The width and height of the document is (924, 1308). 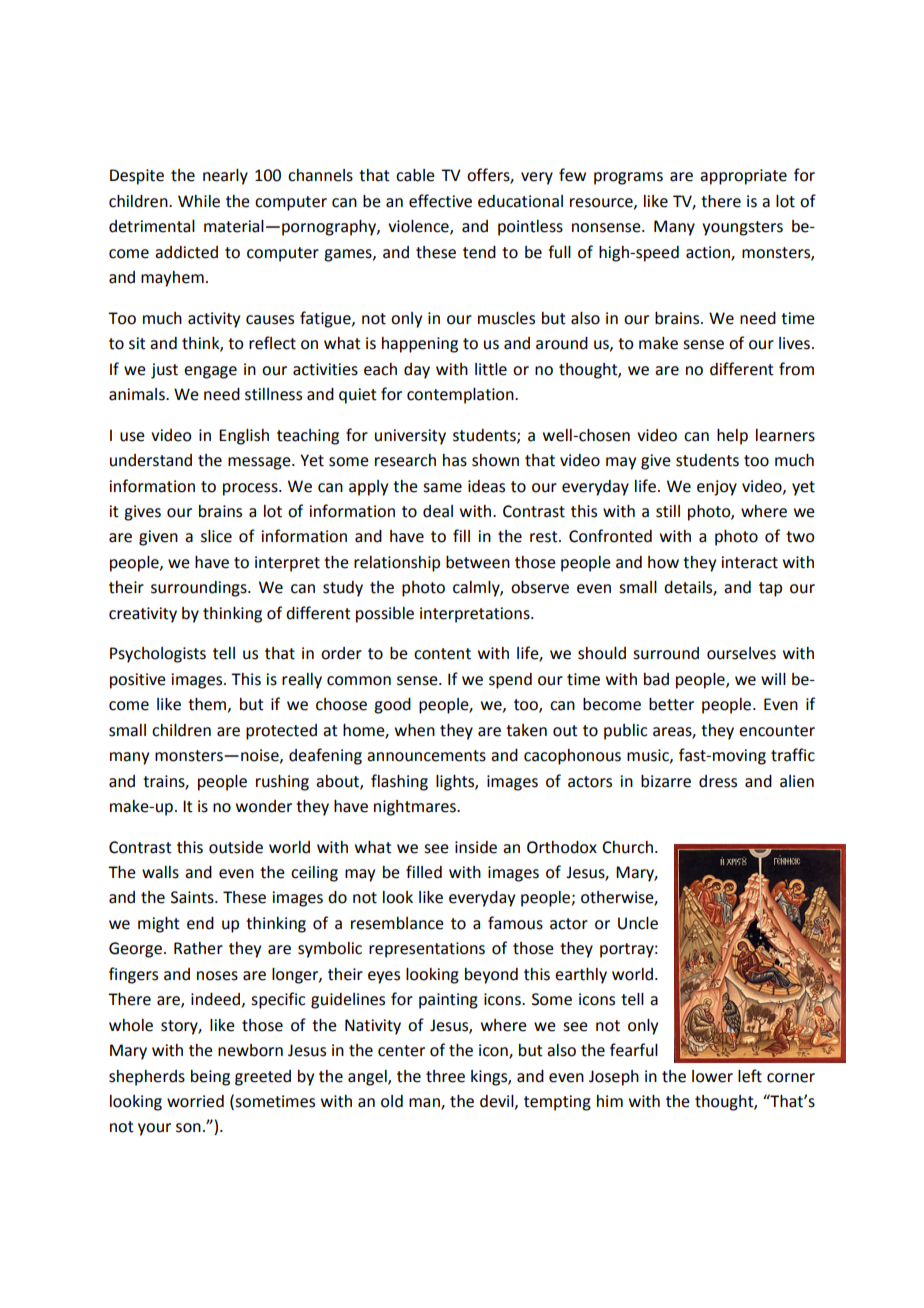 I want to click on effective, so click(x=440, y=201).
